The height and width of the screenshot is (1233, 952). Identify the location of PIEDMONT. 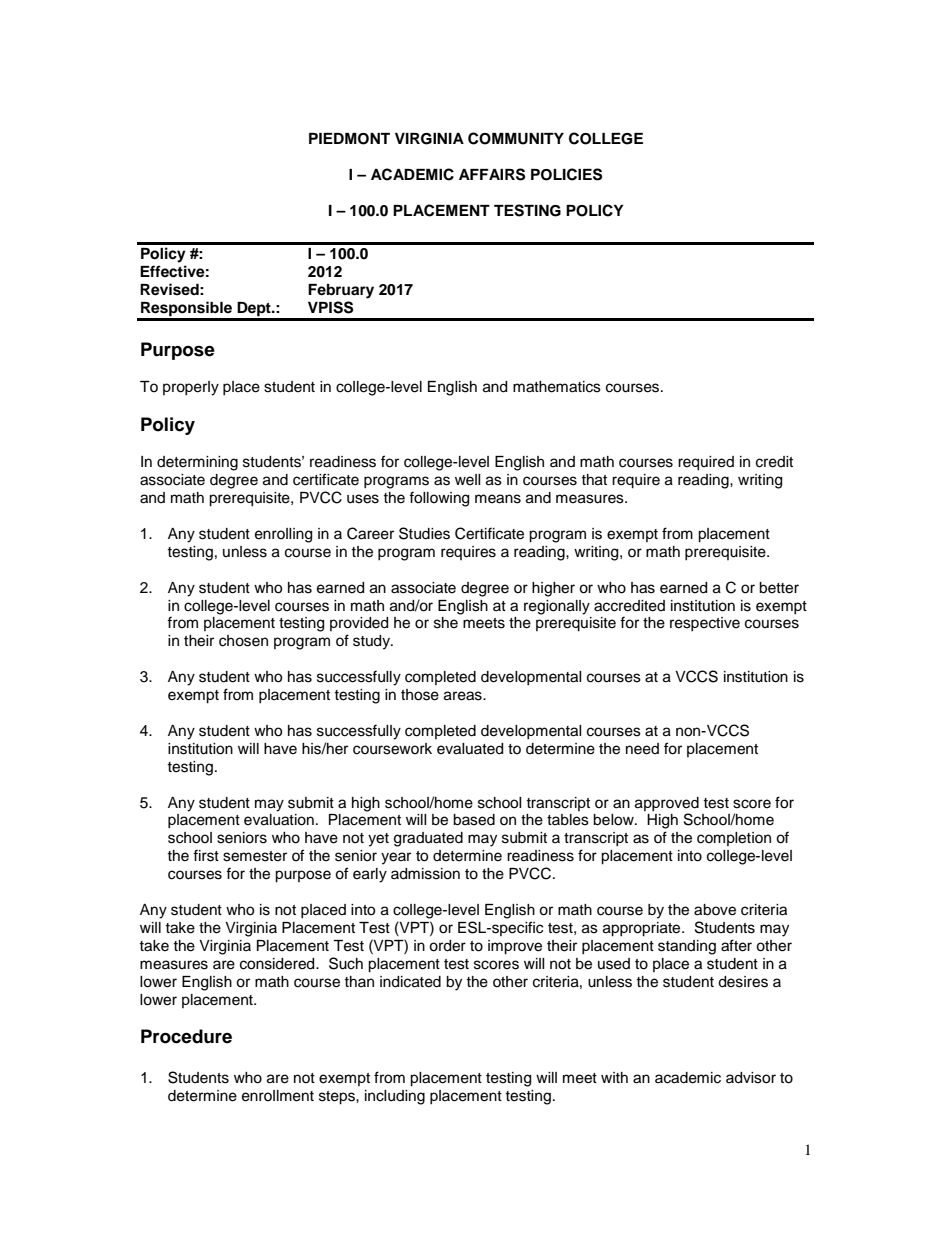
(349, 139).
